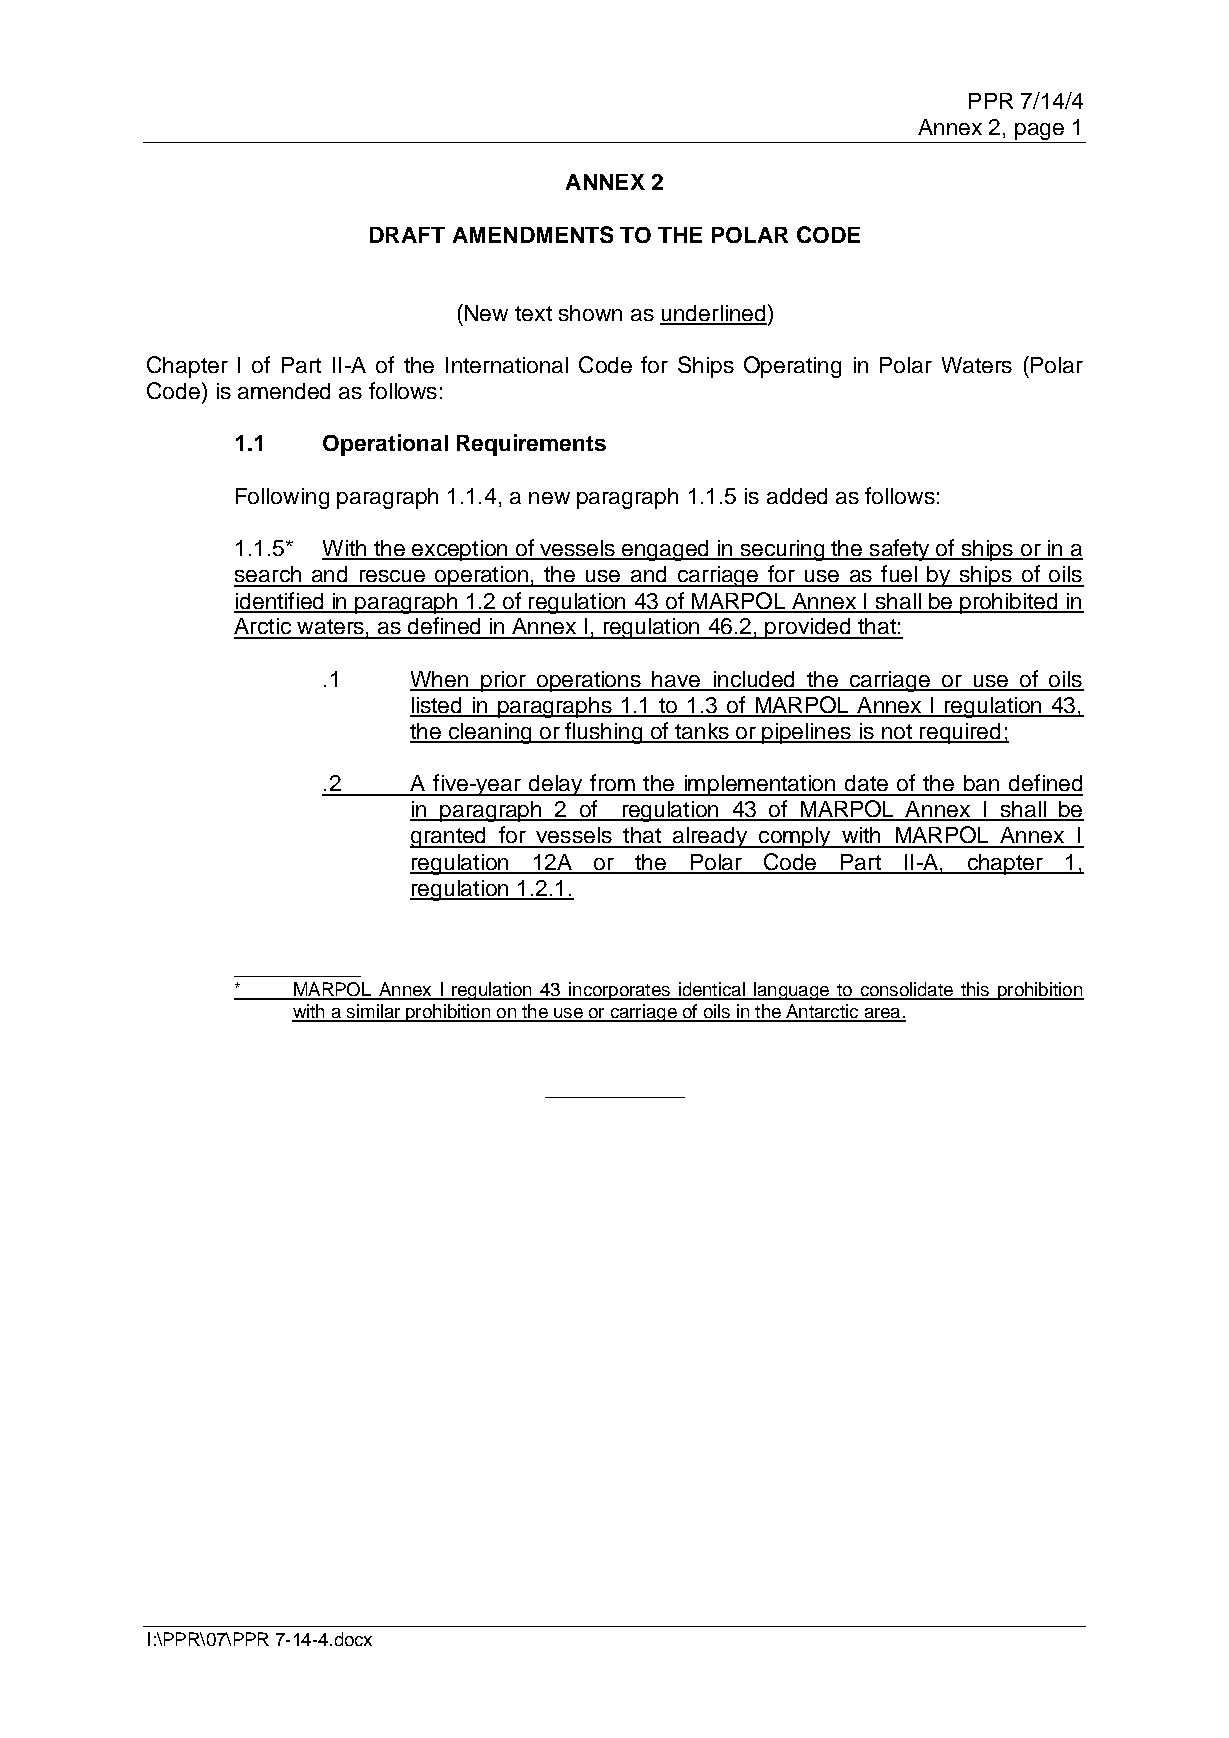 The height and width of the screenshot is (1738, 1229). I want to click on this, so click(975, 990).
